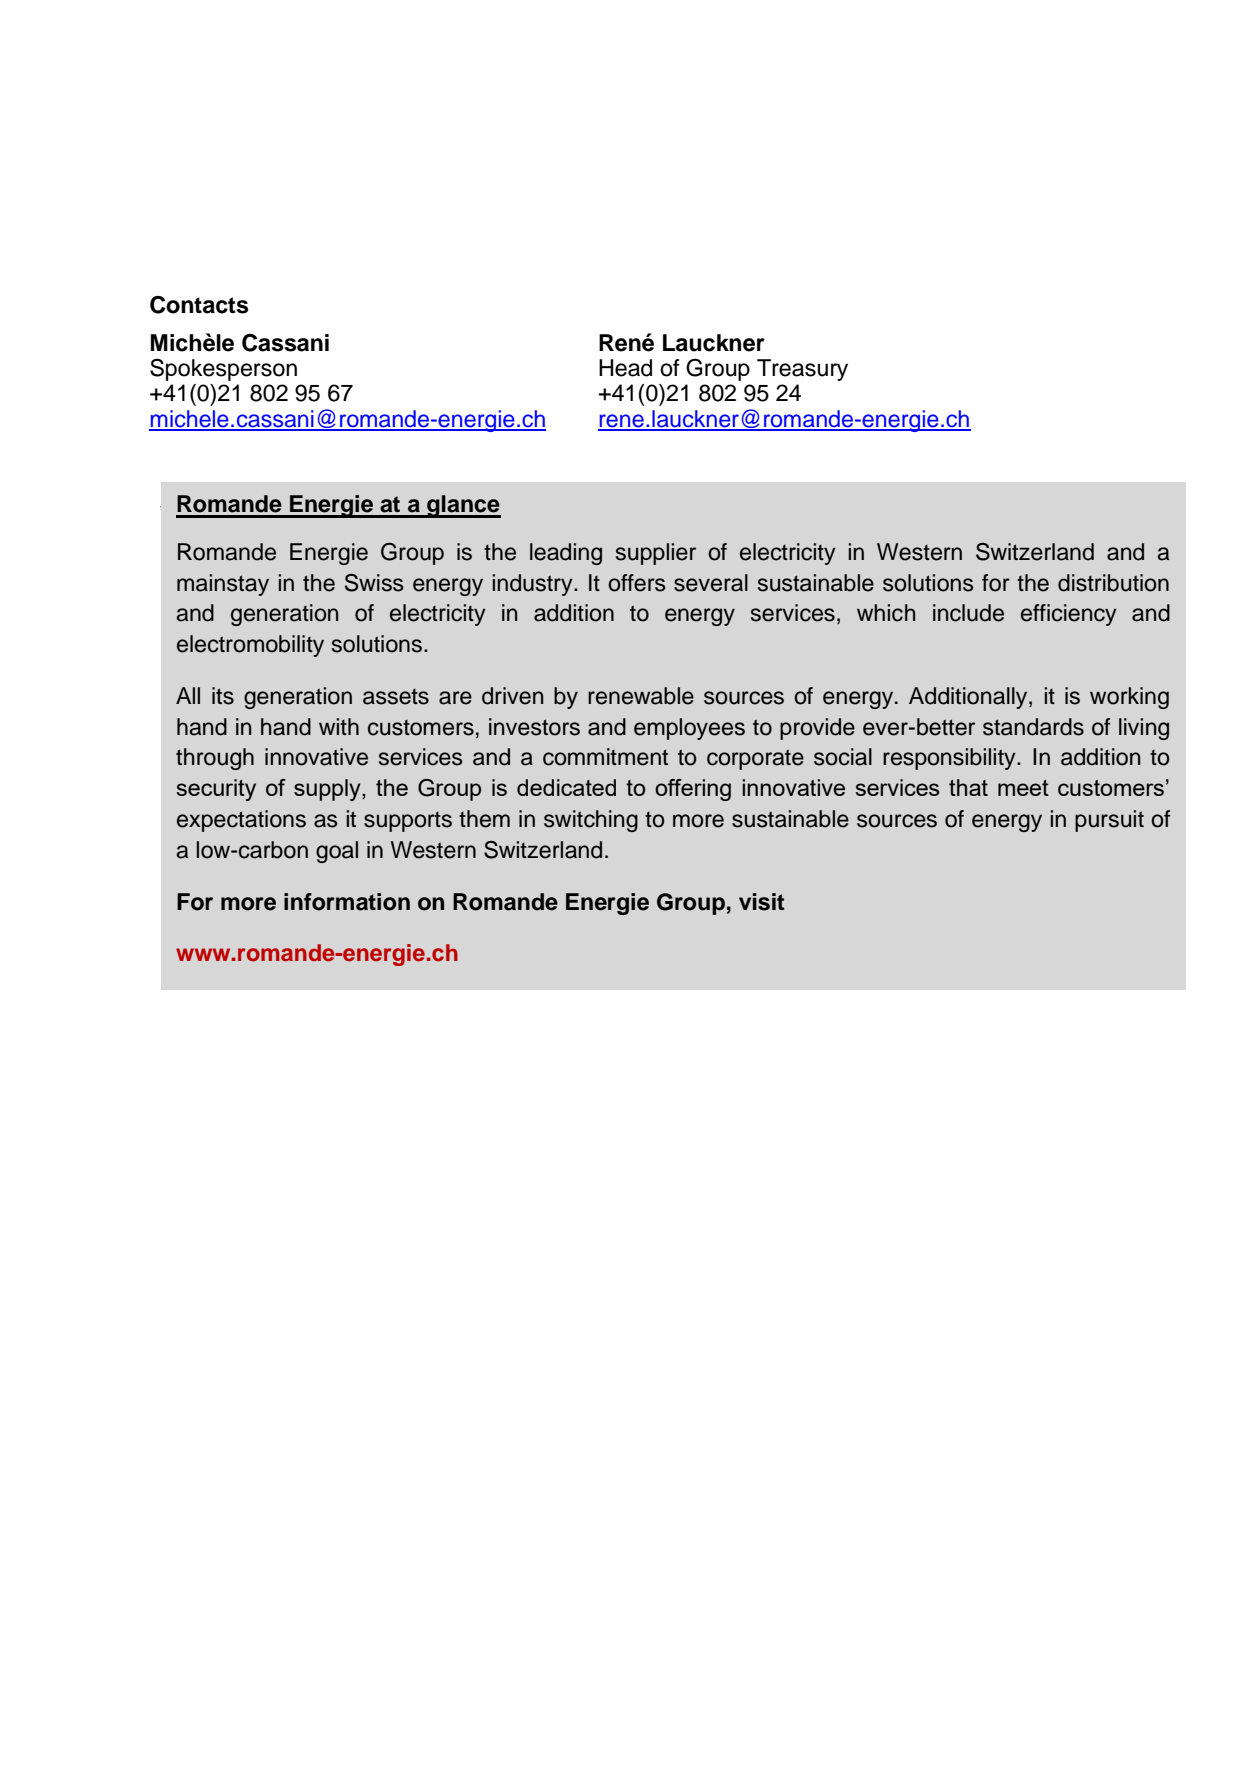 This screenshot has width=1257, height=1778. Describe the element at coordinates (1069, 615) in the screenshot. I see `efficiency` at that location.
